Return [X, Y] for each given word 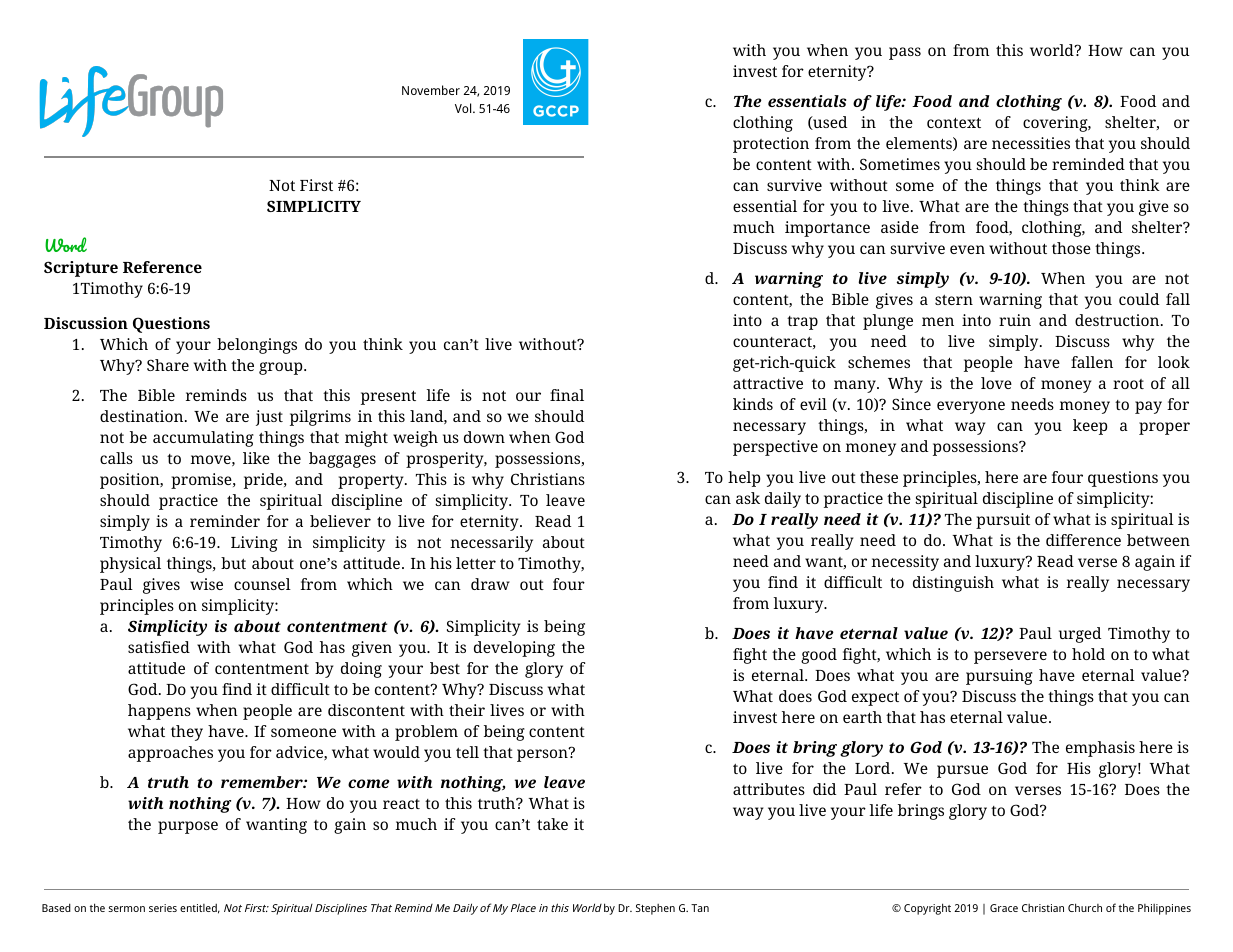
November [431, 90]
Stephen [655, 909]
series [163, 908]
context [954, 123]
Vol [464, 108]
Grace [1004, 908]
